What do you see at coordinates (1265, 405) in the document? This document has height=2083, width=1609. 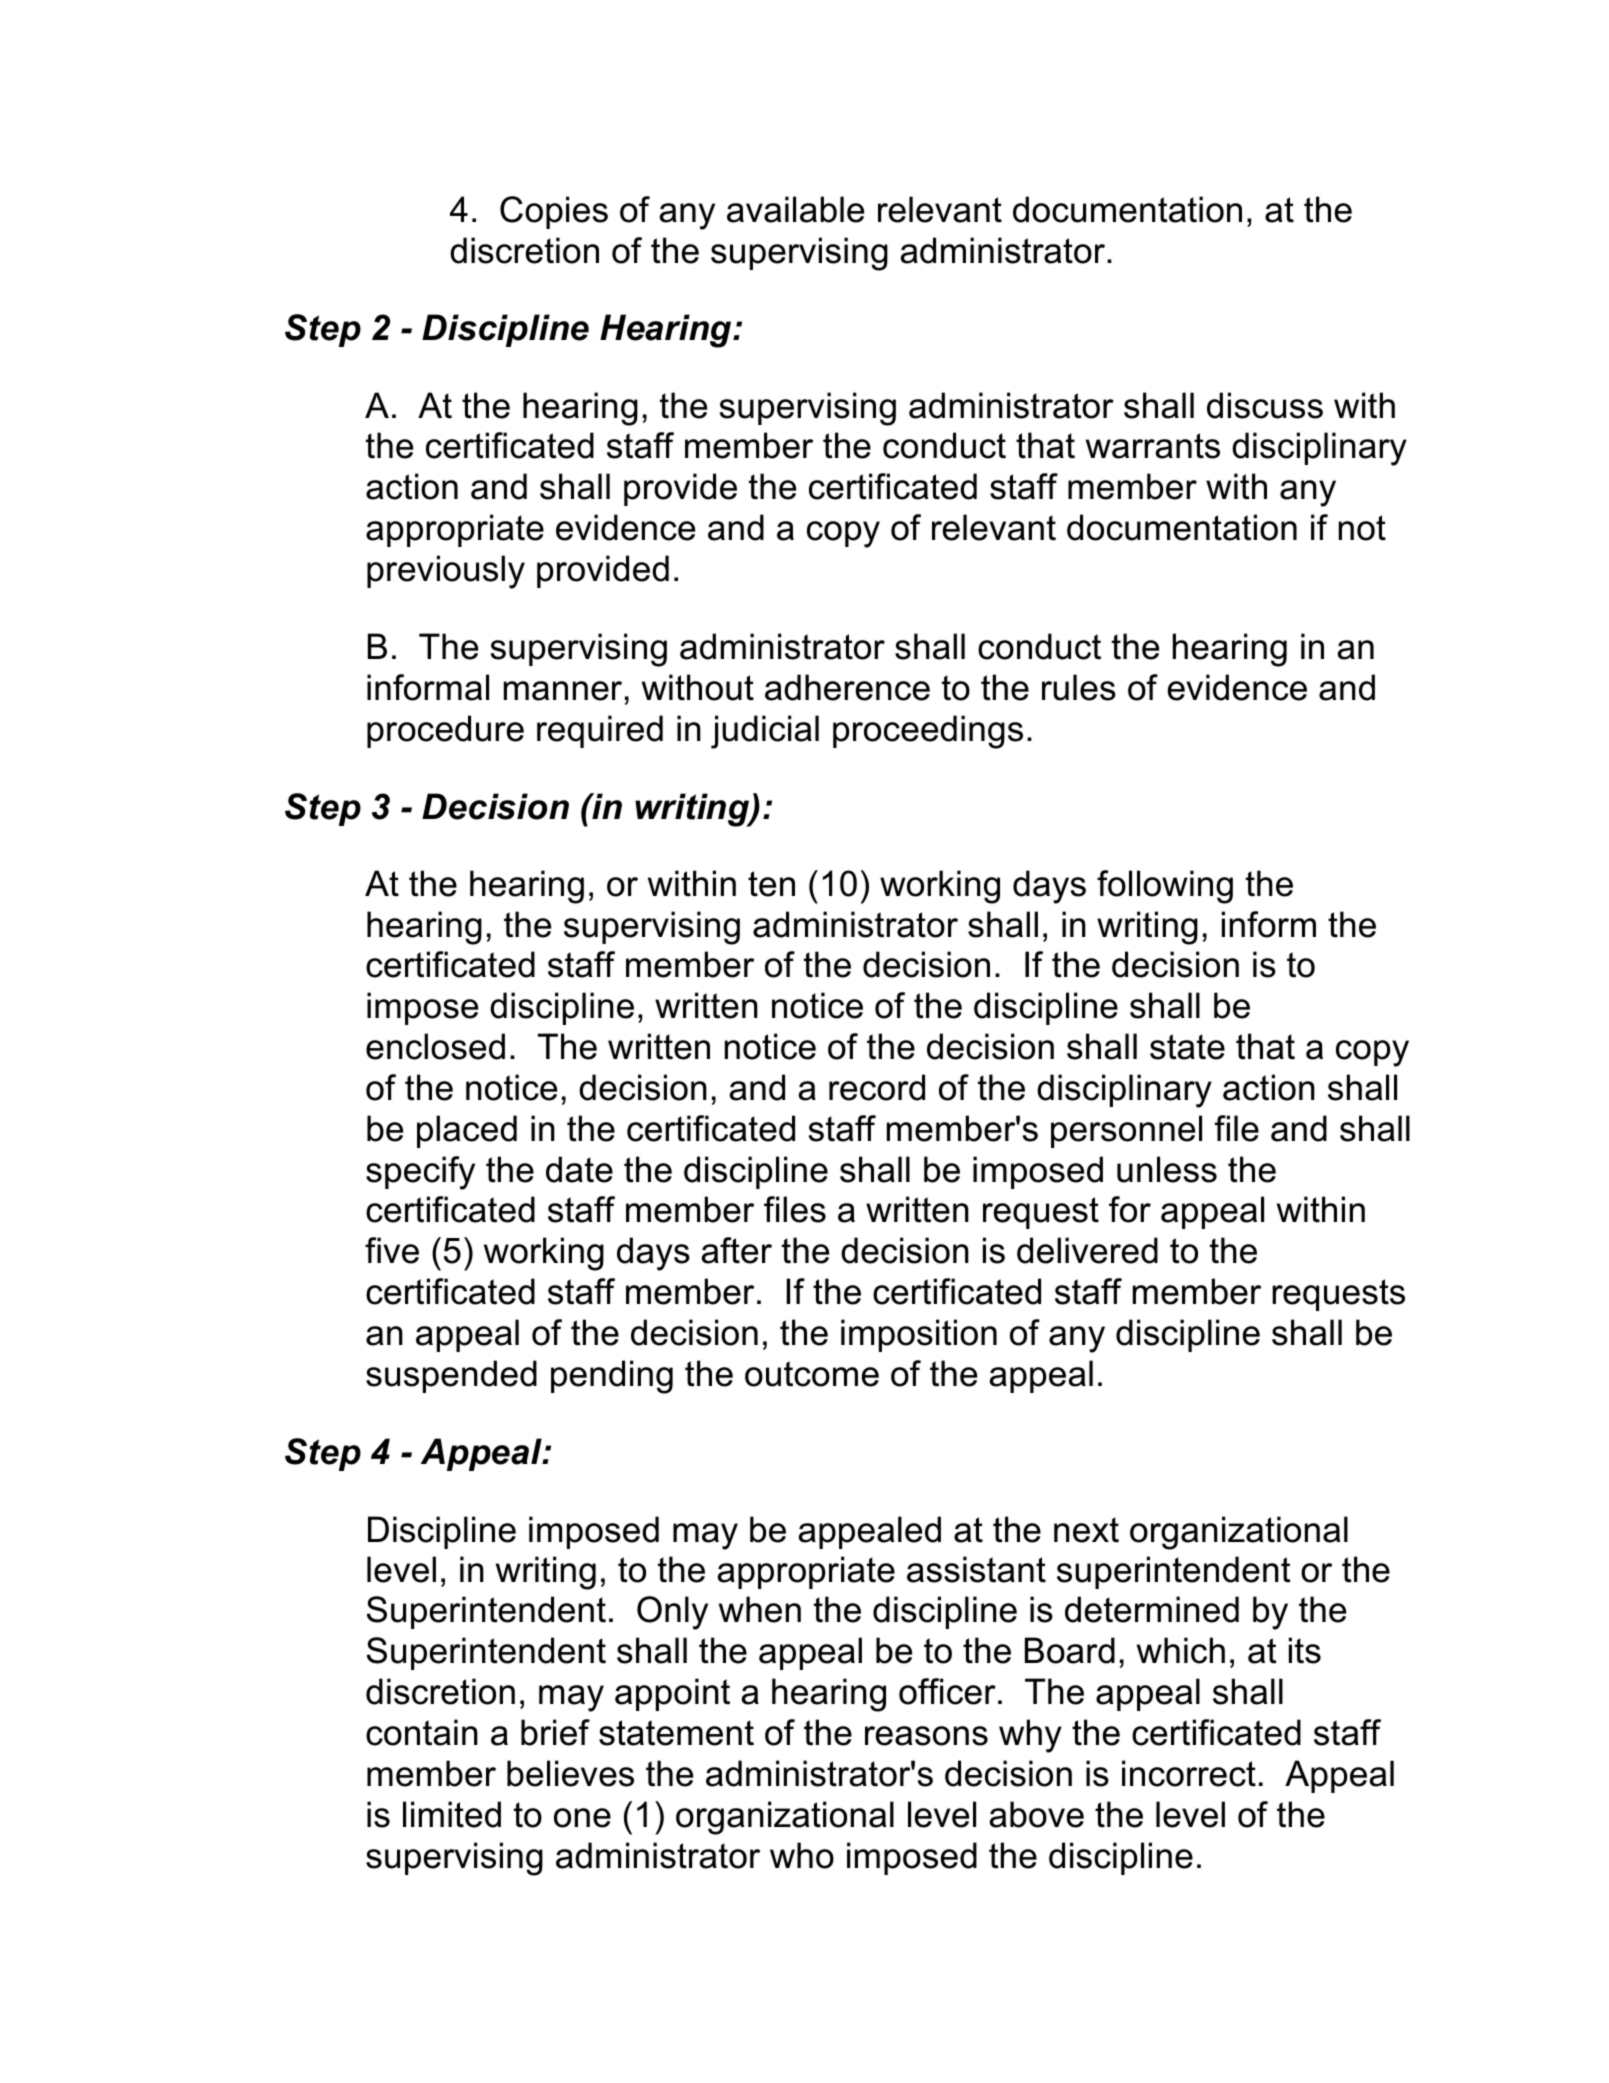 I see `discuss` at bounding box center [1265, 405].
